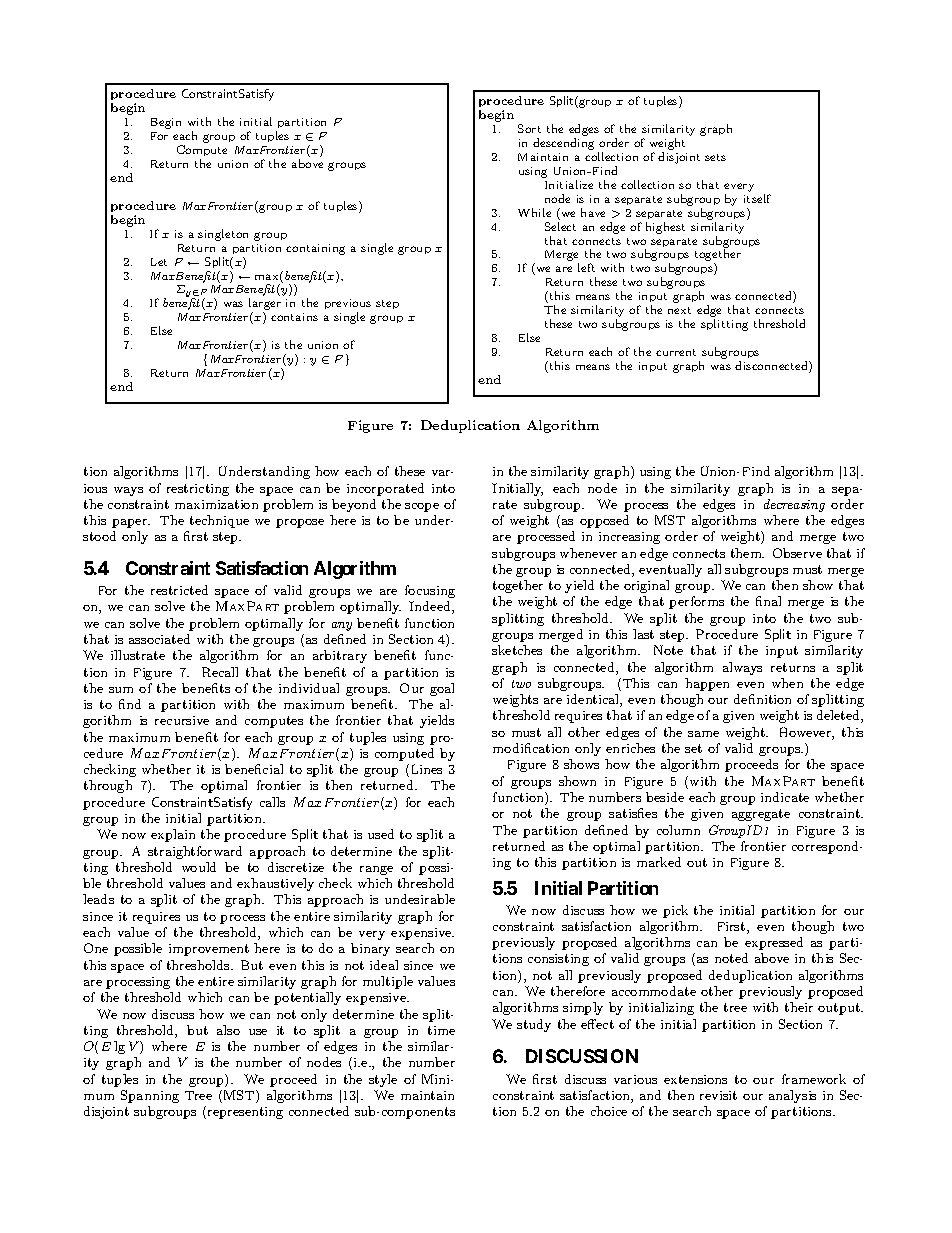 The image size is (952, 1233). I want to click on final, so click(768, 601).
